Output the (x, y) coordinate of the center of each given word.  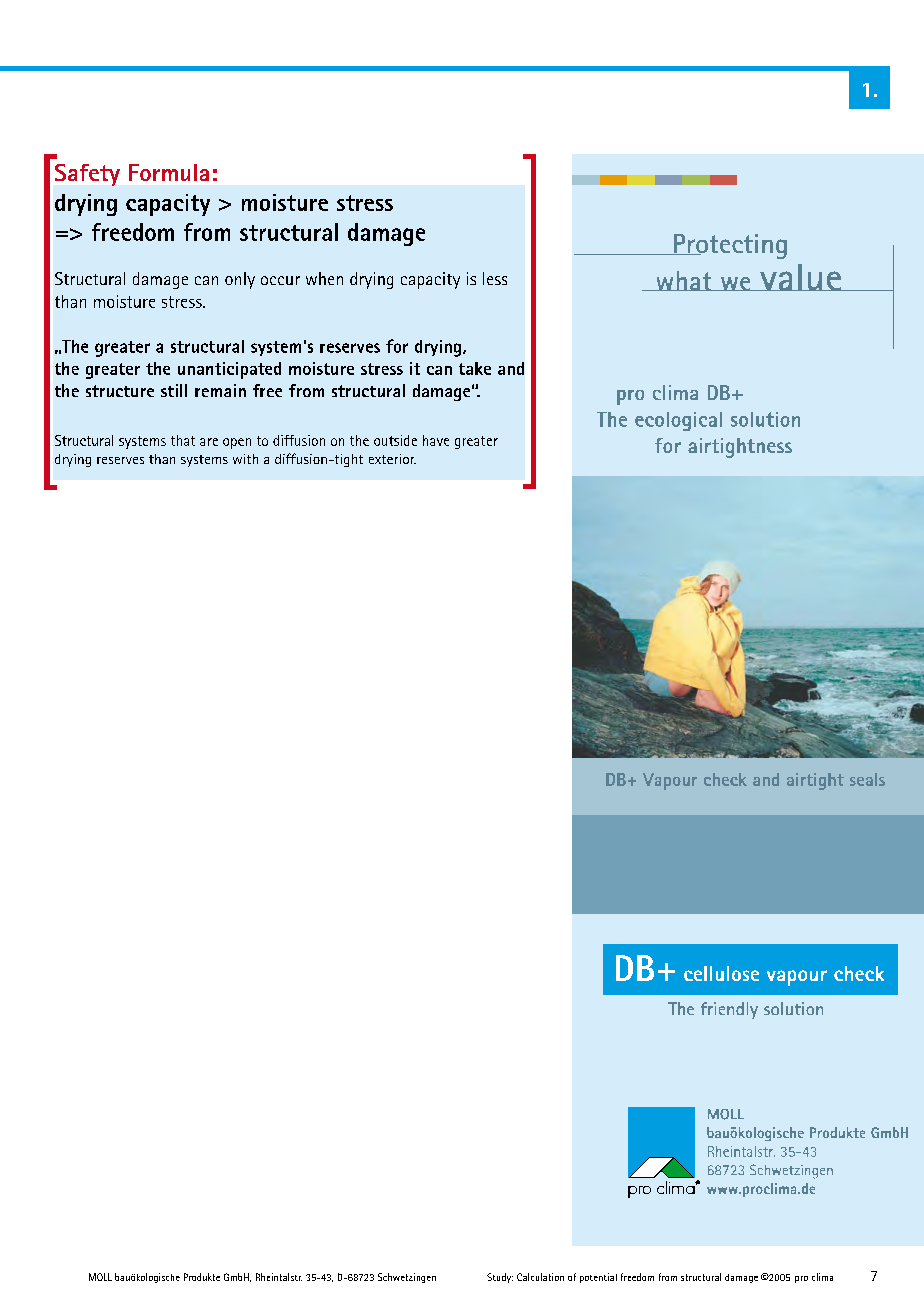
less (495, 278)
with (245, 459)
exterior (392, 459)
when (324, 278)
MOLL (100, 1277)
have (436, 440)
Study (500, 1278)
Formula (169, 172)
